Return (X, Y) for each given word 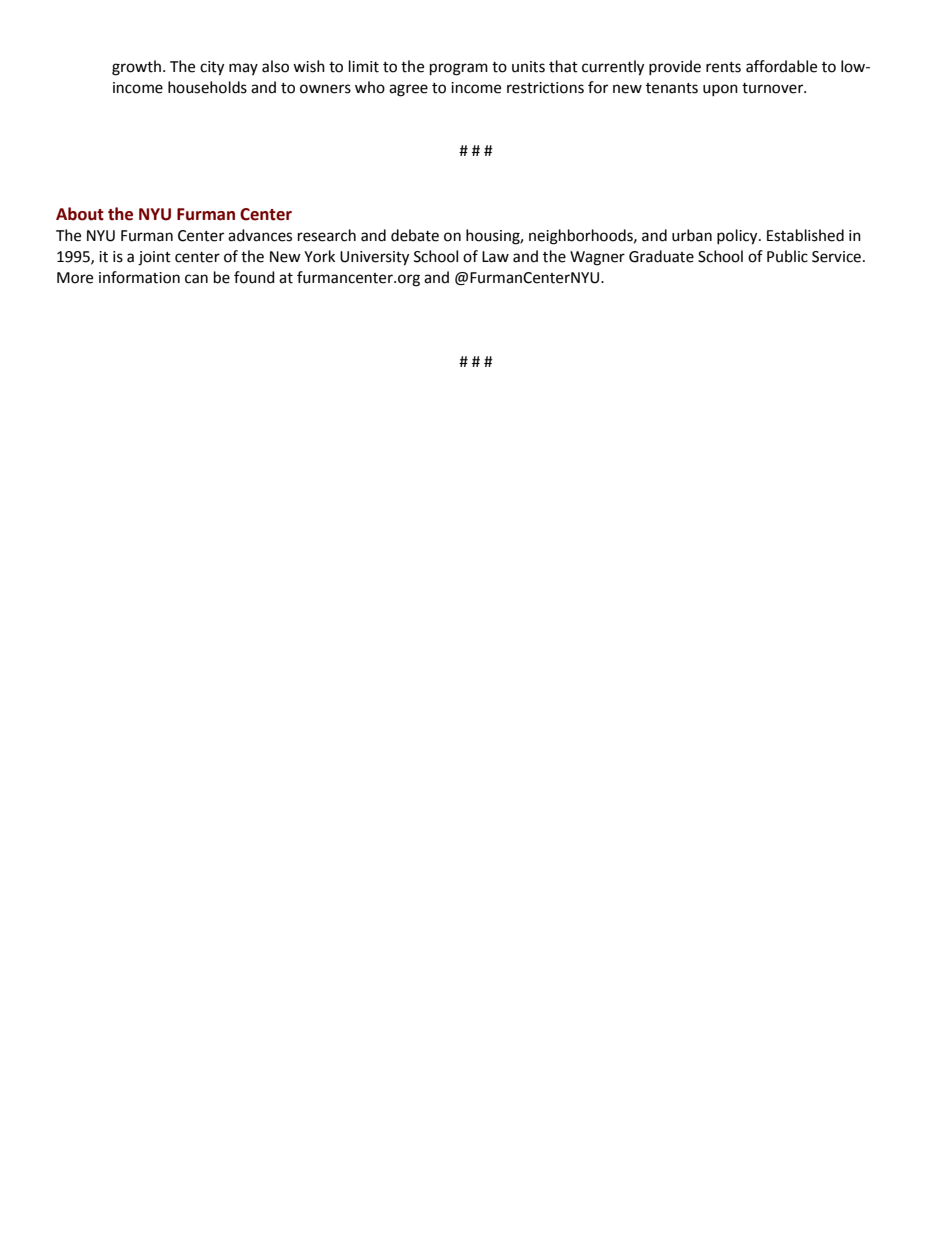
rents (723, 67)
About (80, 214)
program (459, 69)
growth (136, 68)
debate (415, 235)
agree (408, 90)
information (139, 277)
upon (720, 90)
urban (692, 235)
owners (325, 89)
